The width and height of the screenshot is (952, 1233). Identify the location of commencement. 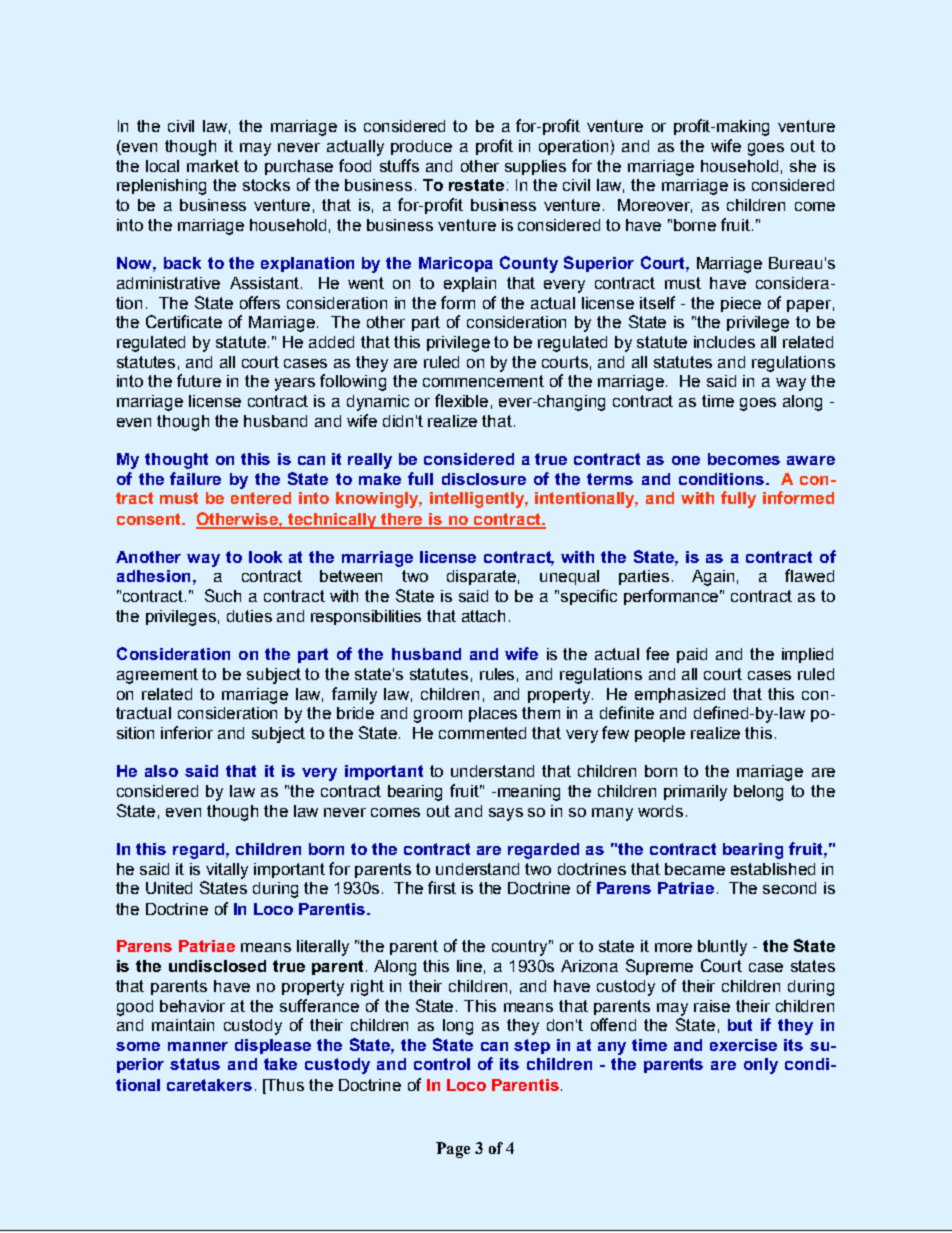
(483, 381).
